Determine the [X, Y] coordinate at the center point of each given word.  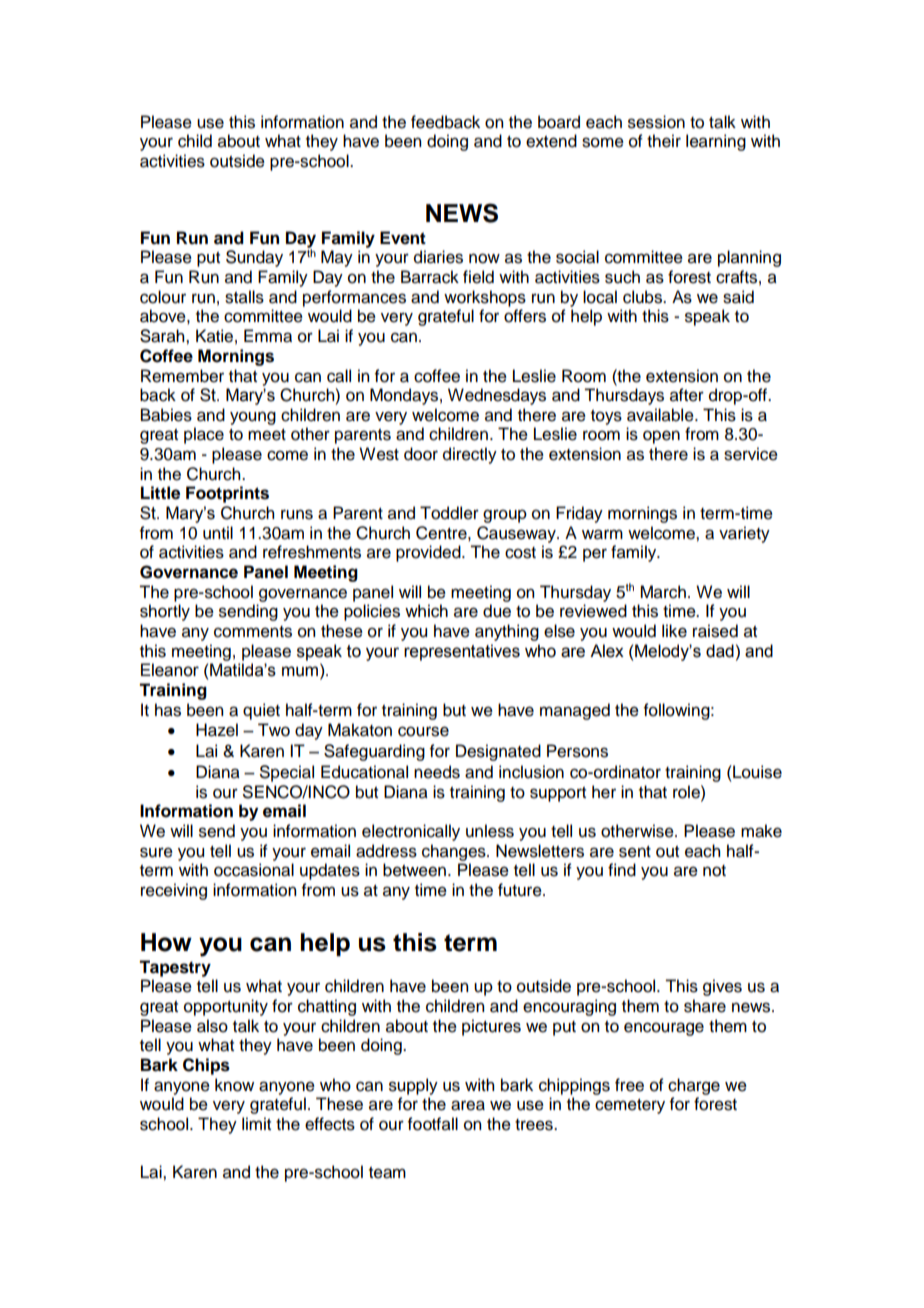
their [664, 141]
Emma [268, 336]
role [687, 792]
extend [551, 141]
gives [722, 987]
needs [437, 772]
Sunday [254, 258]
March [663, 592]
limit [256, 1123]
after [687, 395]
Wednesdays [497, 396]
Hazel [217, 730]
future [521, 890]
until [218, 533]
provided [429, 553]
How [166, 942]
